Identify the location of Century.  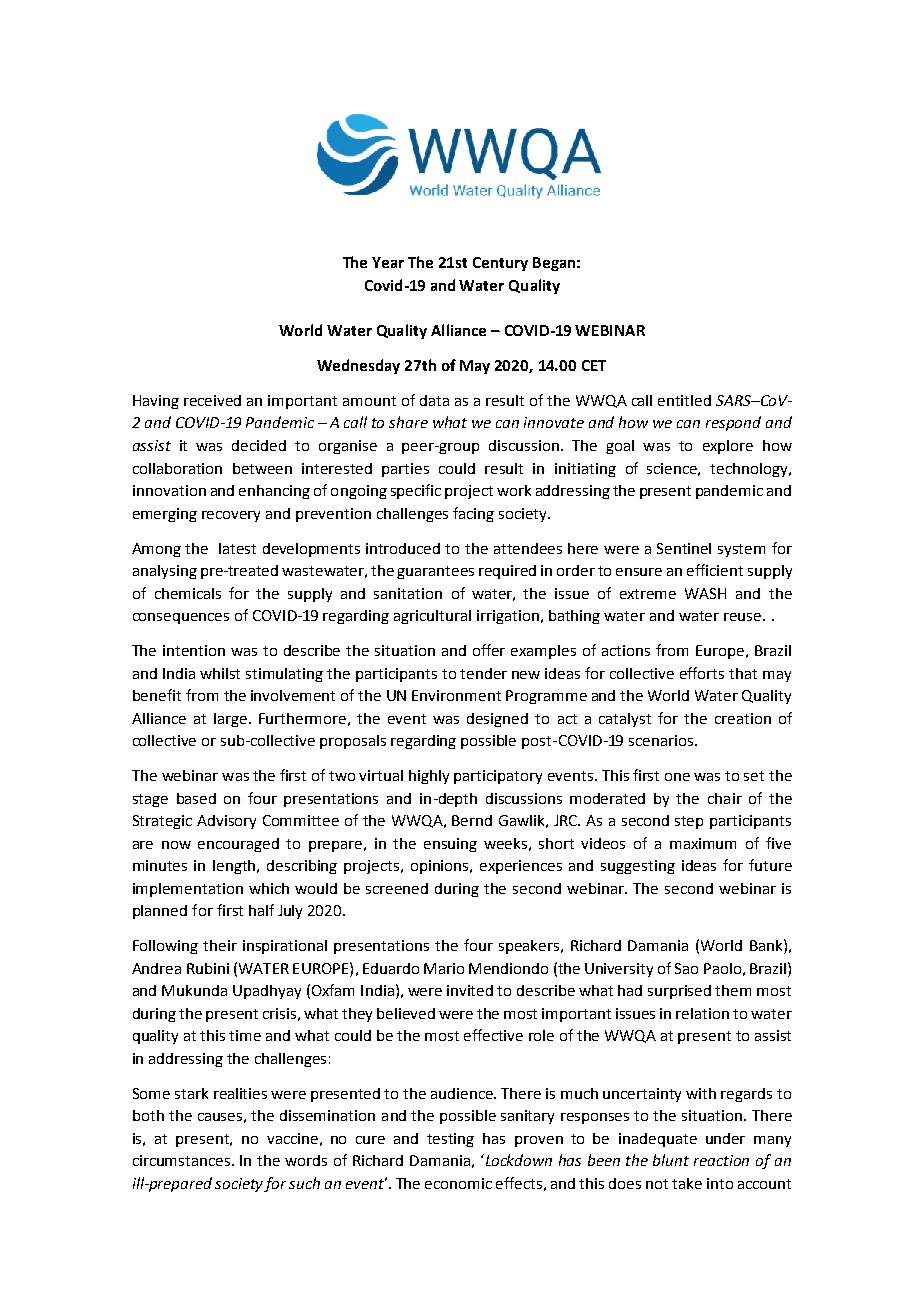
(500, 264).
